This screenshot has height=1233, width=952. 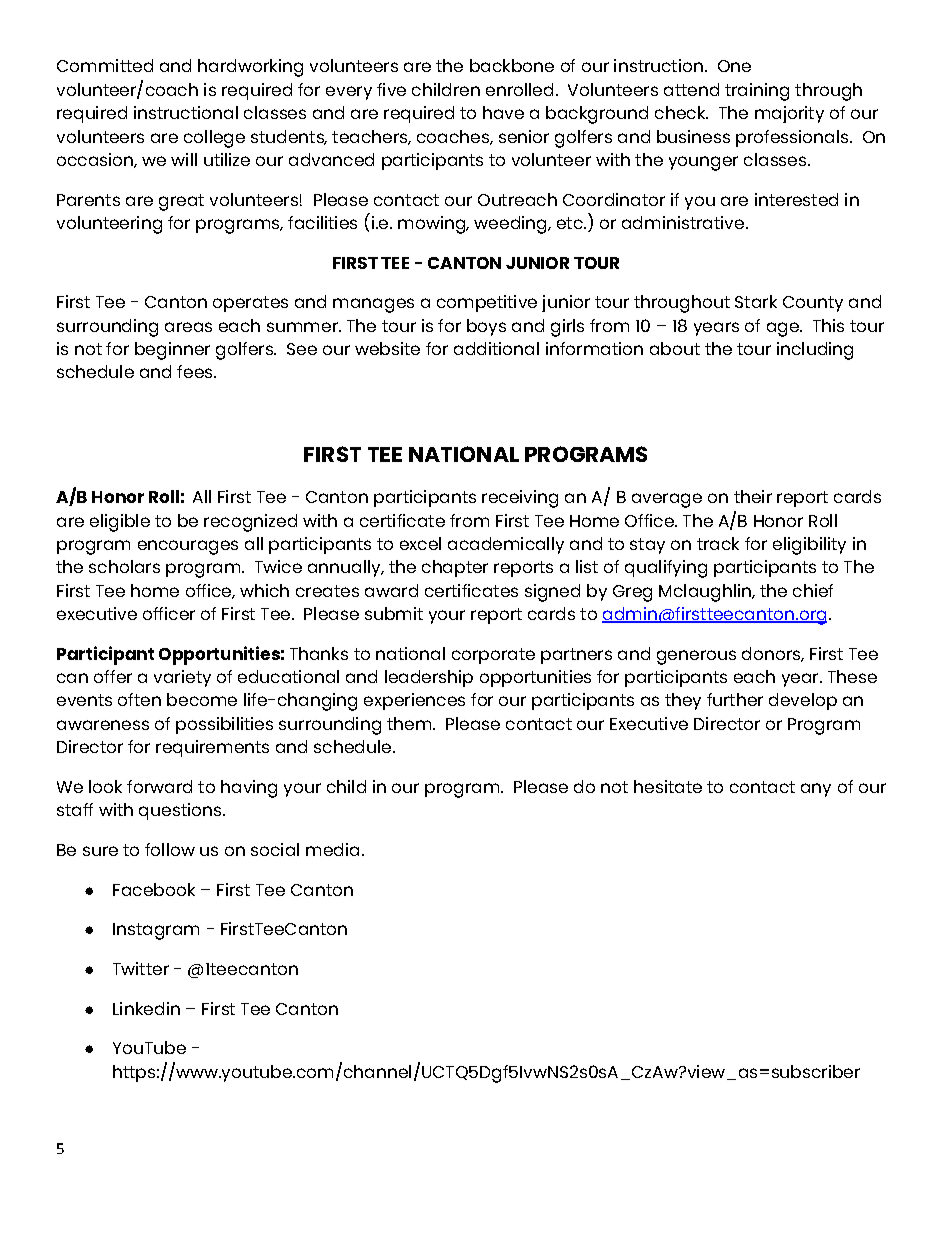 What do you see at coordinates (332, 849) in the screenshot?
I see `media` at bounding box center [332, 849].
